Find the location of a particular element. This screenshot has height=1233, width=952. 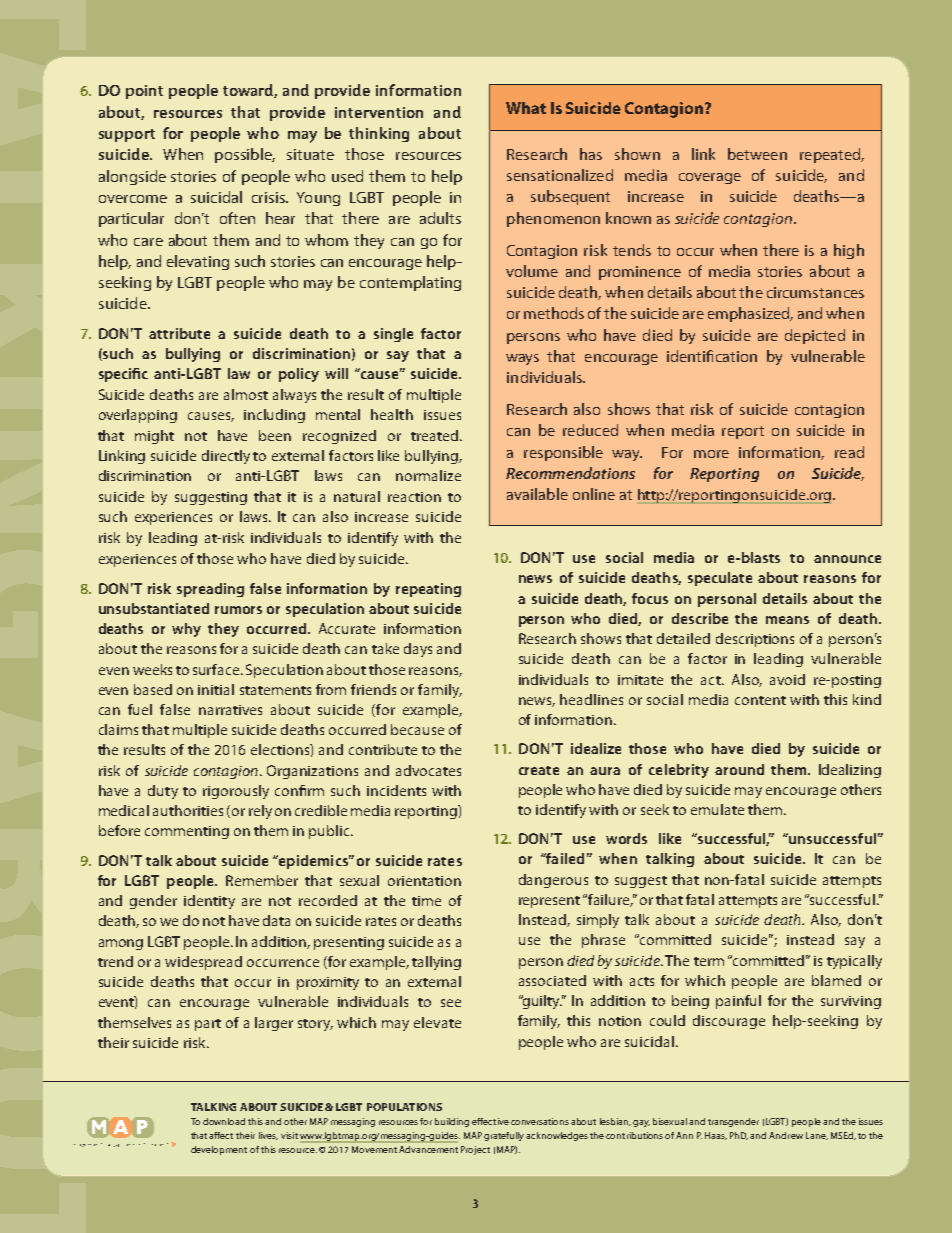

possible is located at coordinates (245, 155).
